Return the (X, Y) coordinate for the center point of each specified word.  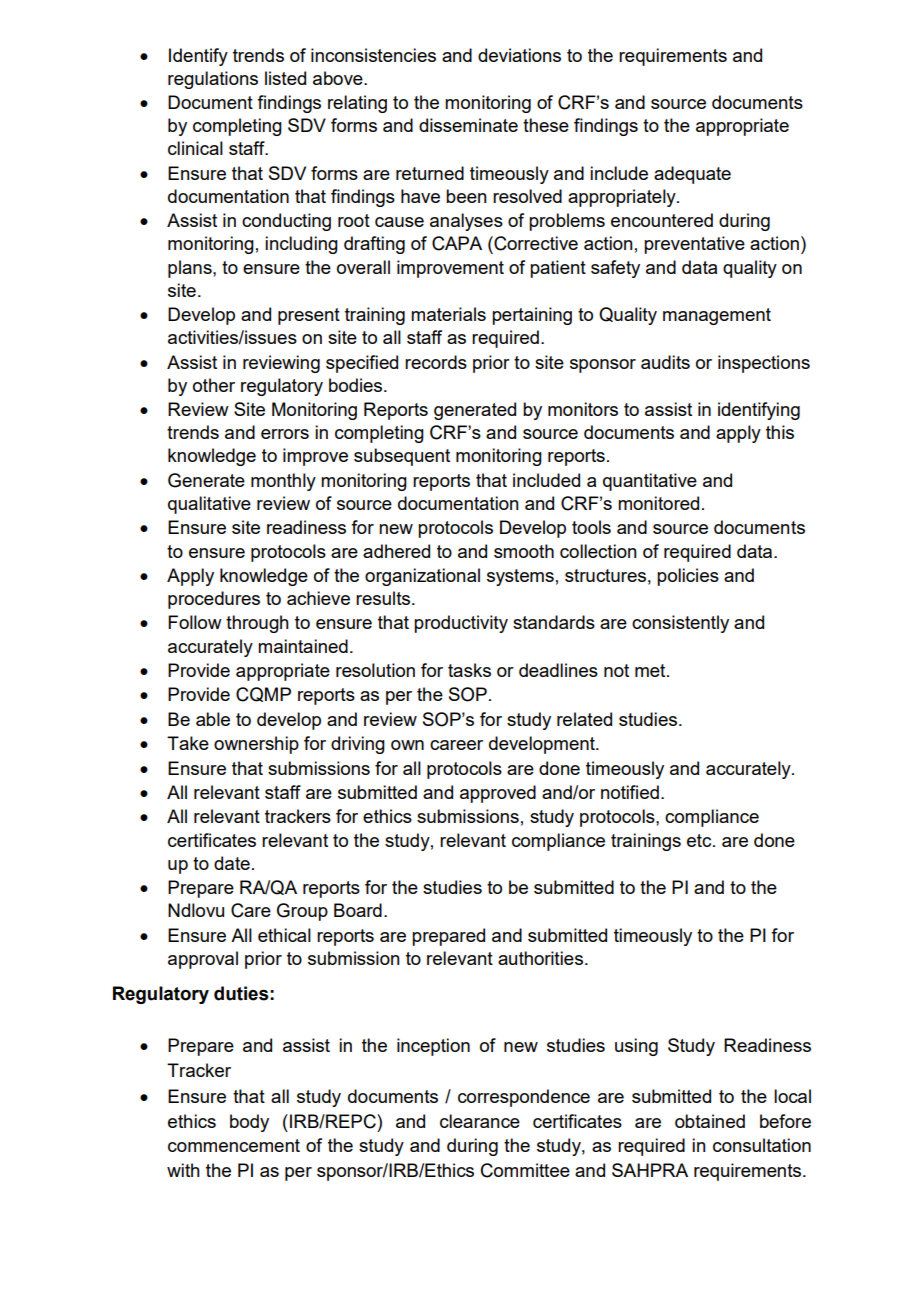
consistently (680, 624)
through (257, 624)
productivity (461, 624)
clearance (480, 1121)
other (214, 385)
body (249, 1123)
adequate (692, 175)
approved (498, 794)
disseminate (468, 125)
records (436, 362)
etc (700, 840)
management (717, 316)
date (232, 863)
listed (285, 78)
